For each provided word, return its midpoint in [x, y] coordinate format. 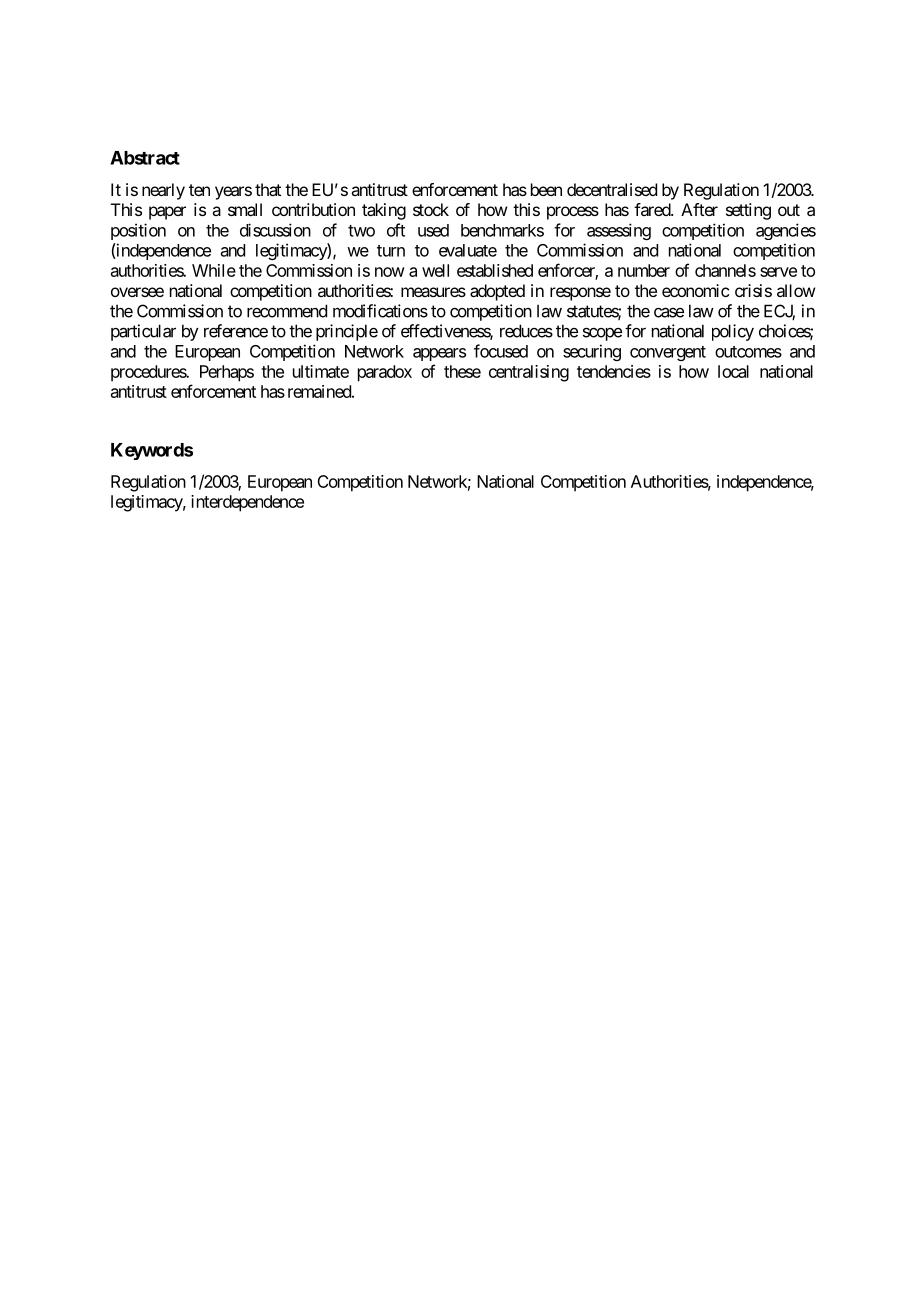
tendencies [614, 371]
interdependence [247, 503]
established [495, 270]
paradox [385, 373]
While [214, 270]
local [733, 371]
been [546, 189]
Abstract [145, 158]
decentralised [612, 189]
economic [695, 290]
